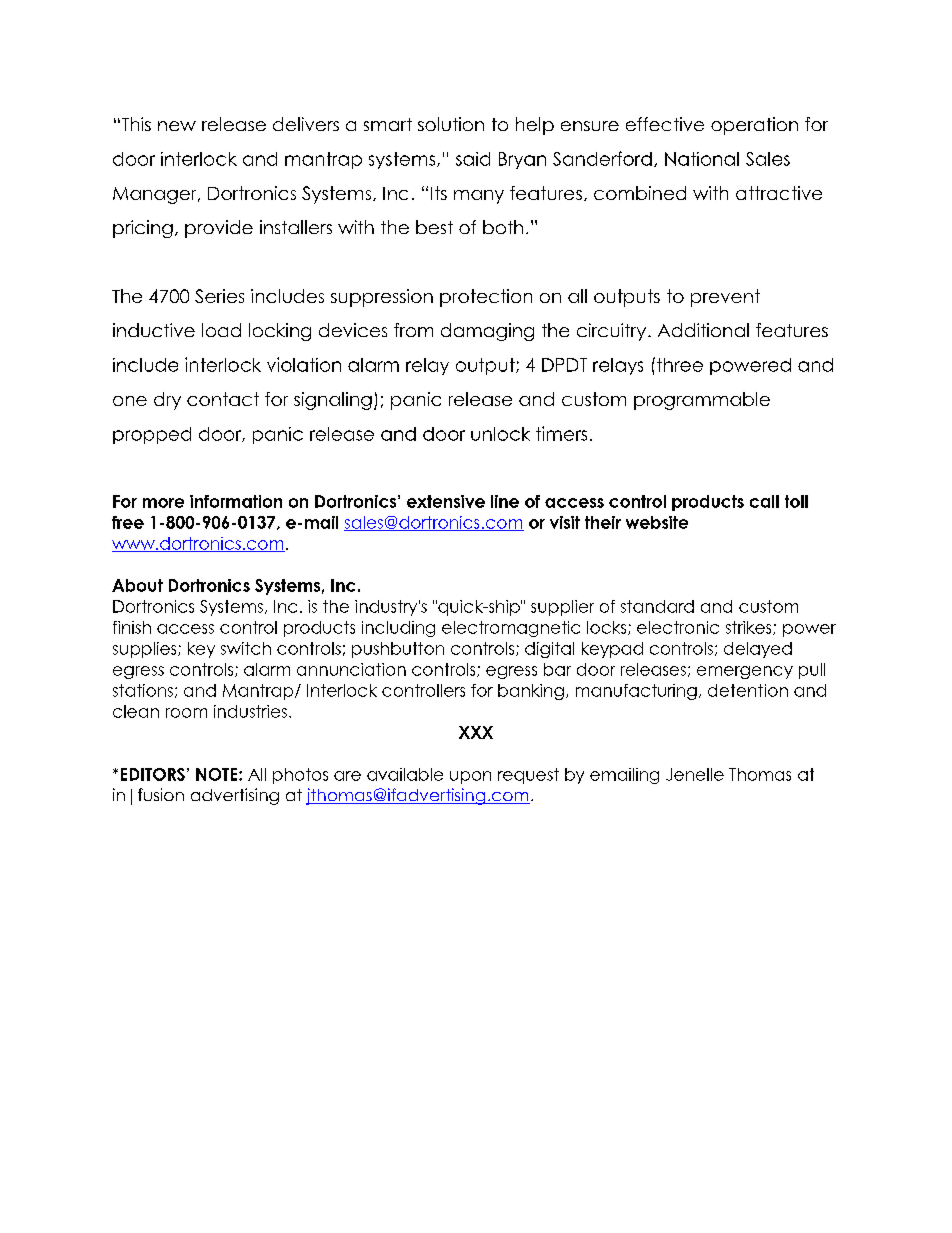  What do you see at coordinates (446, 501) in the screenshot?
I see `extensive` at bounding box center [446, 501].
